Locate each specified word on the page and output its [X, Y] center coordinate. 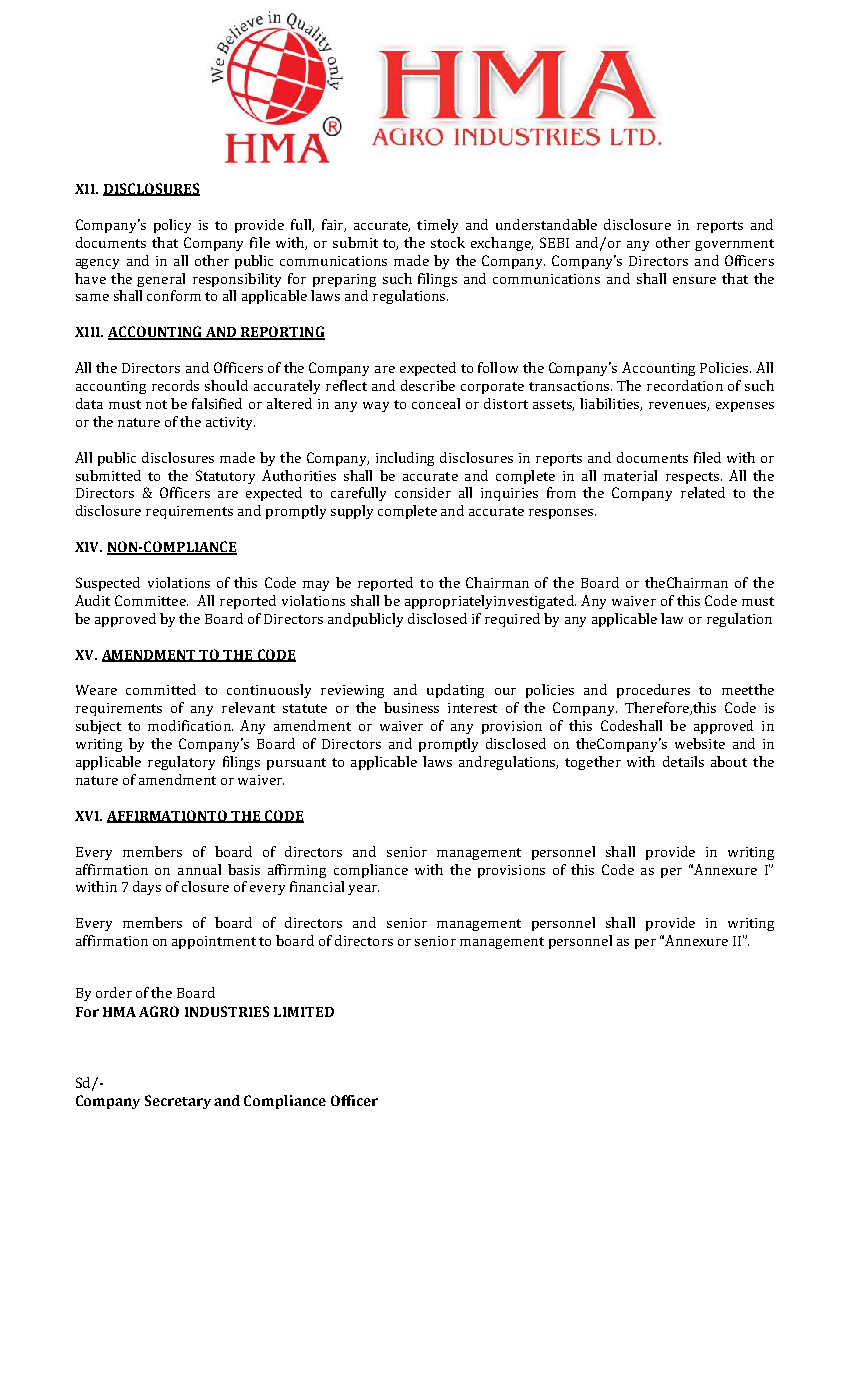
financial [317, 886]
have [90, 278]
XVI [88, 816]
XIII [88, 332]
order [114, 992]
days [147, 888]
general [161, 280]
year [363, 890]
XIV [88, 547]
